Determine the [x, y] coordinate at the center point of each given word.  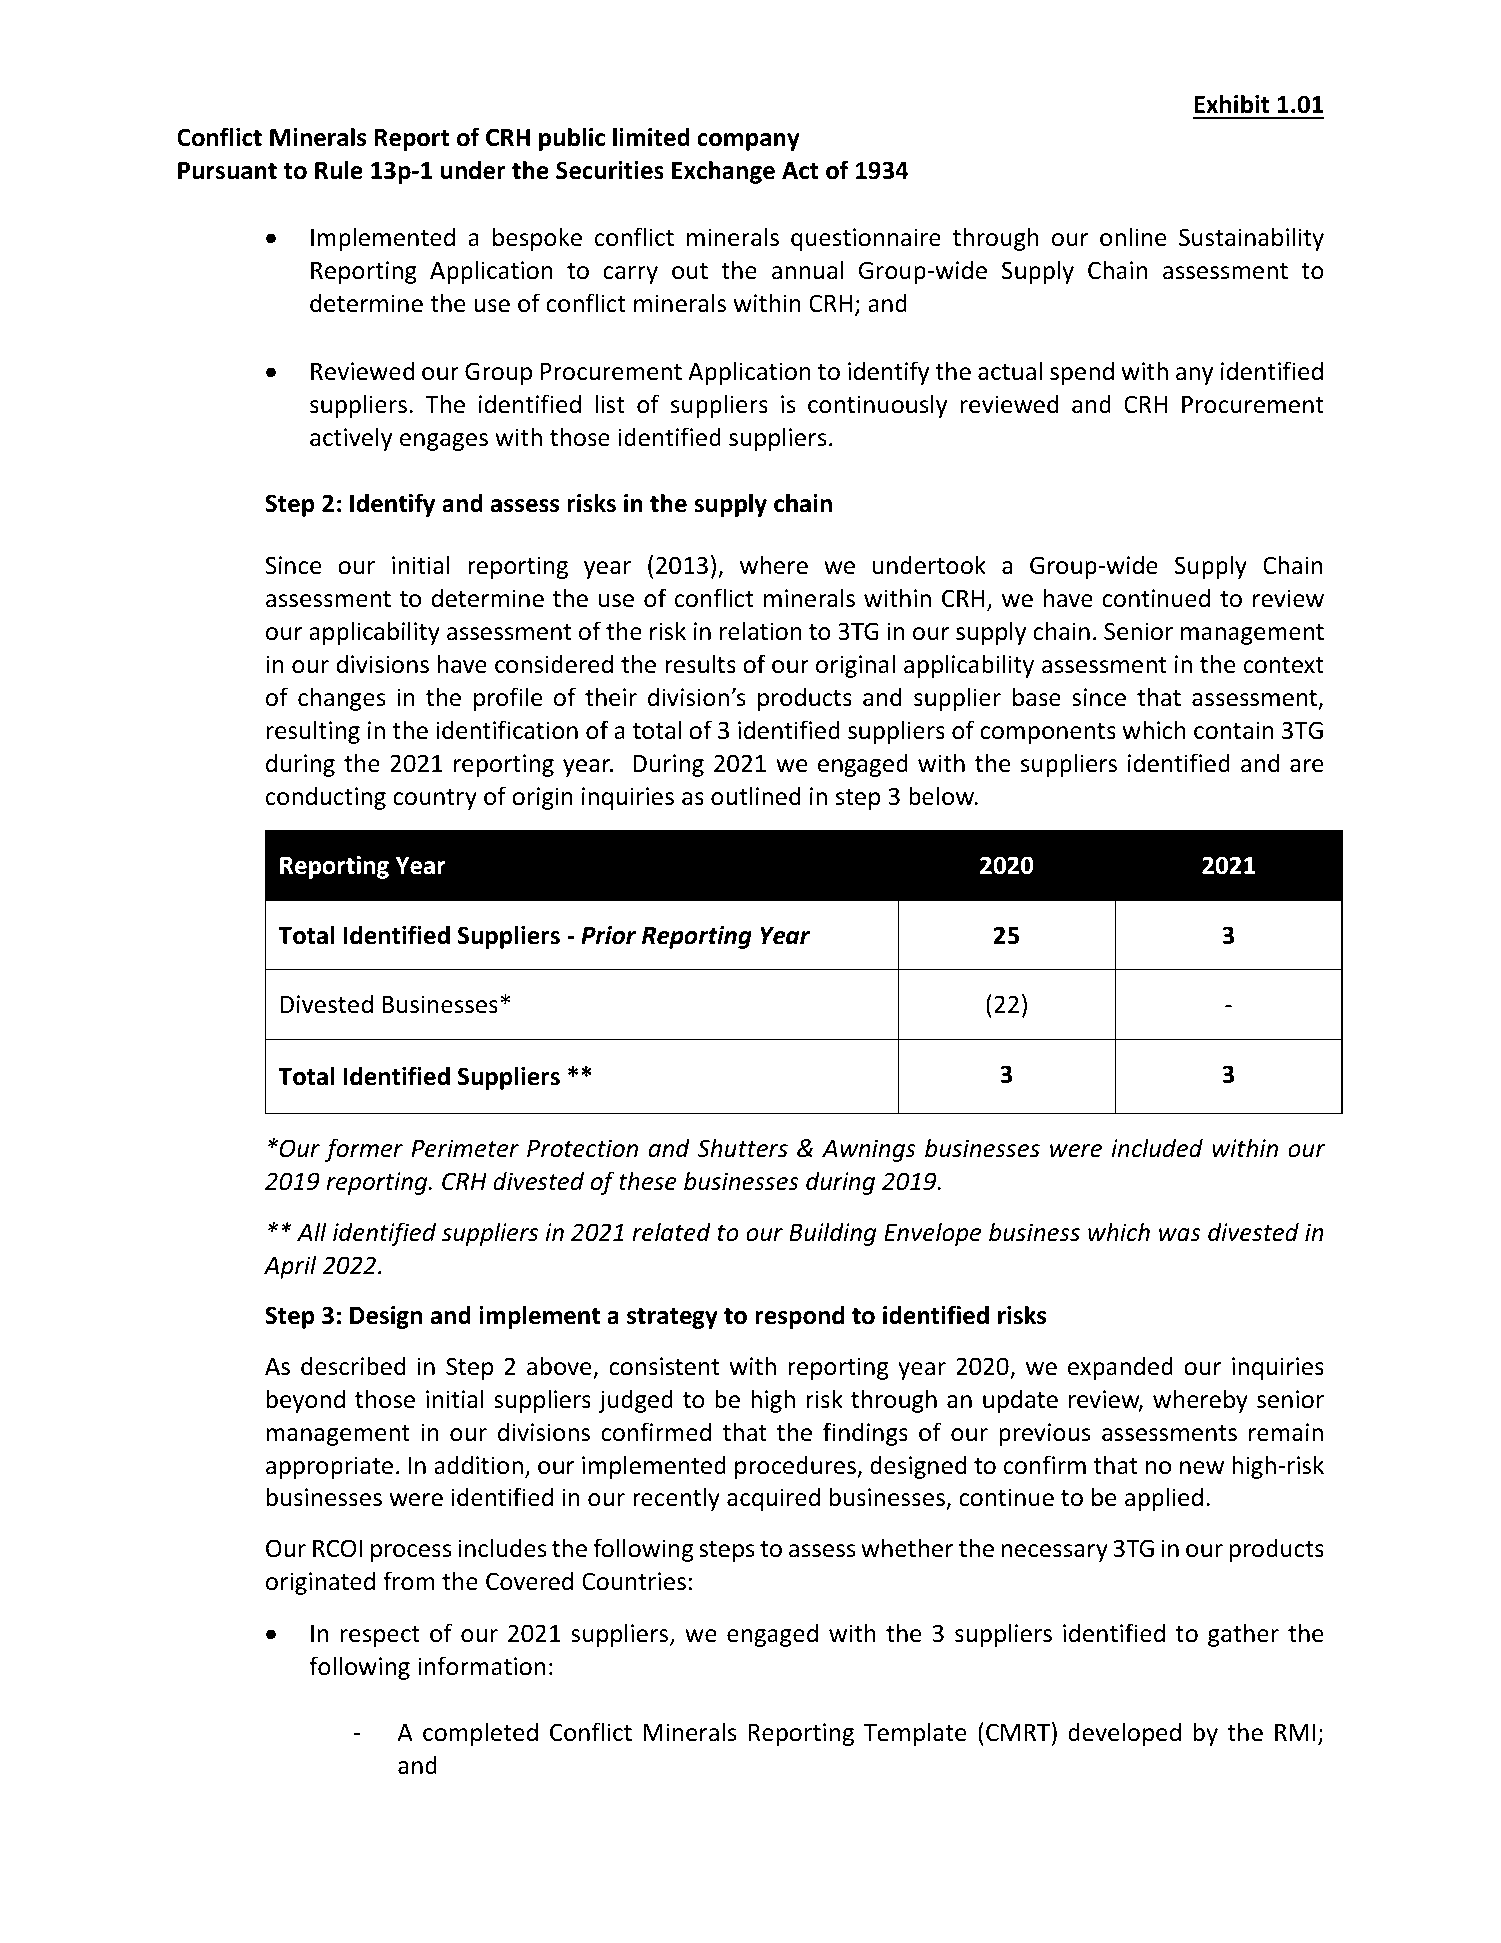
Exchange [723, 172]
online [1133, 237]
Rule [339, 170]
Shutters [742, 1148]
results [700, 664]
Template [915, 1734]
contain [1234, 730]
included [1157, 1148]
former [364, 1150]
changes [342, 699]
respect [380, 1636]
